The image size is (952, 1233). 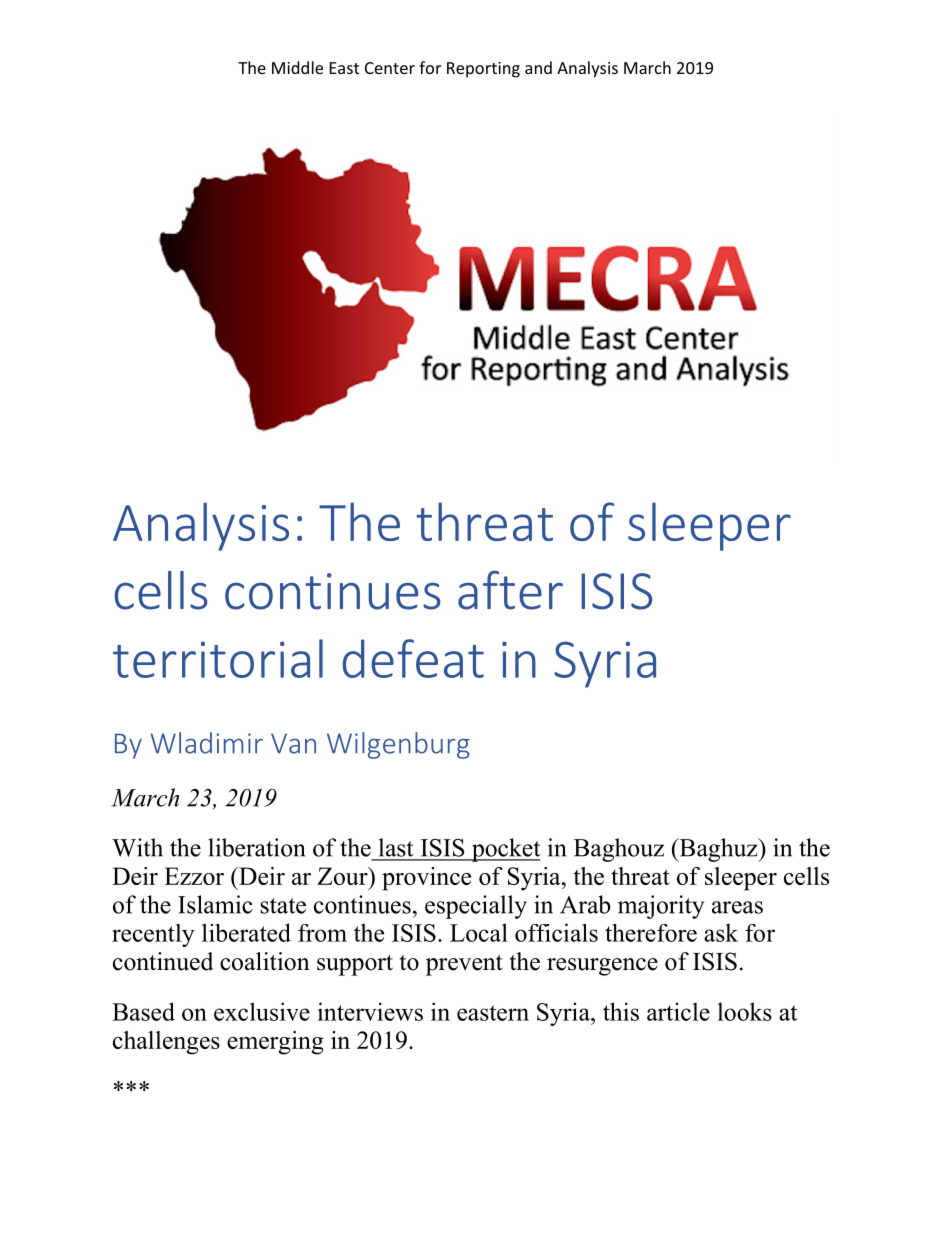 What do you see at coordinates (262, 1011) in the screenshot?
I see `exclusive` at bounding box center [262, 1011].
